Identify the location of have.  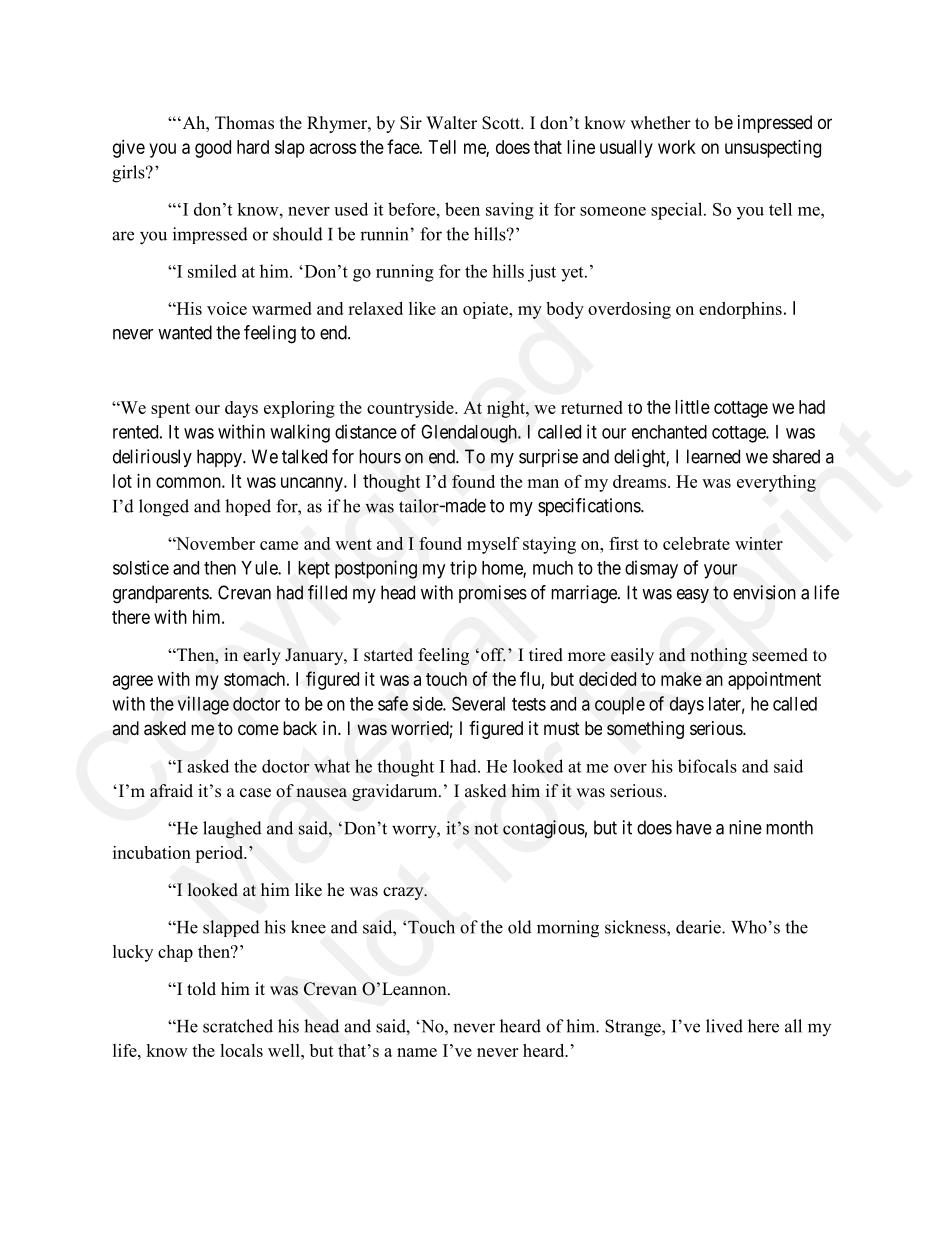
(694, 827).
